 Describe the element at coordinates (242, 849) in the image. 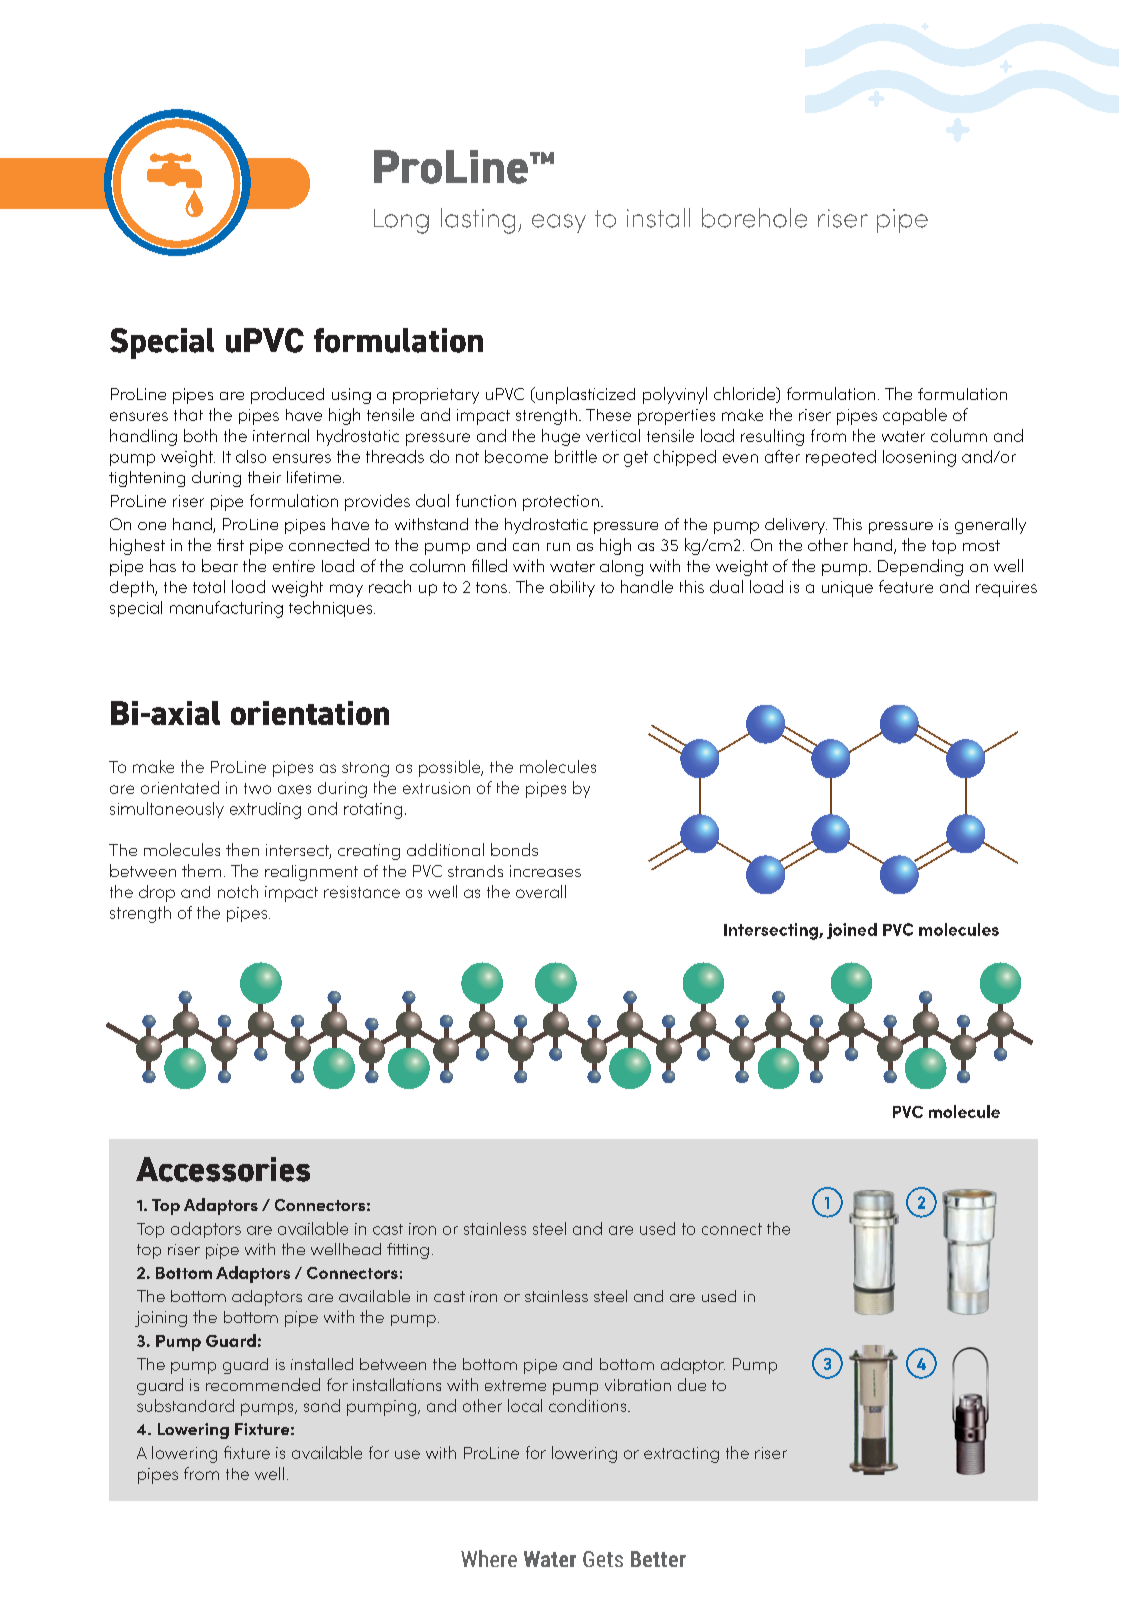

I see `then` at that location.
